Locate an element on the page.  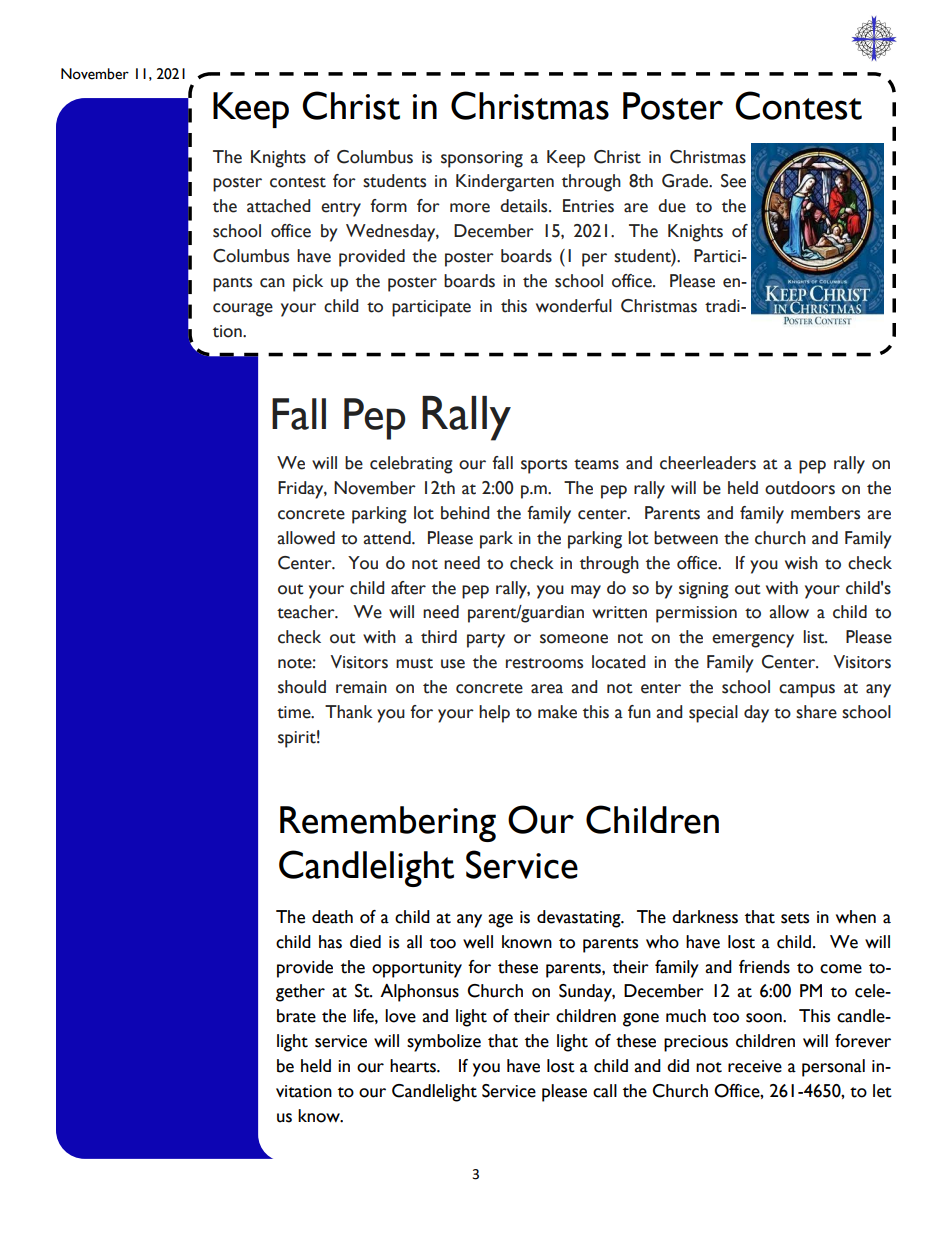
make is located at coordinates (557, 712).
